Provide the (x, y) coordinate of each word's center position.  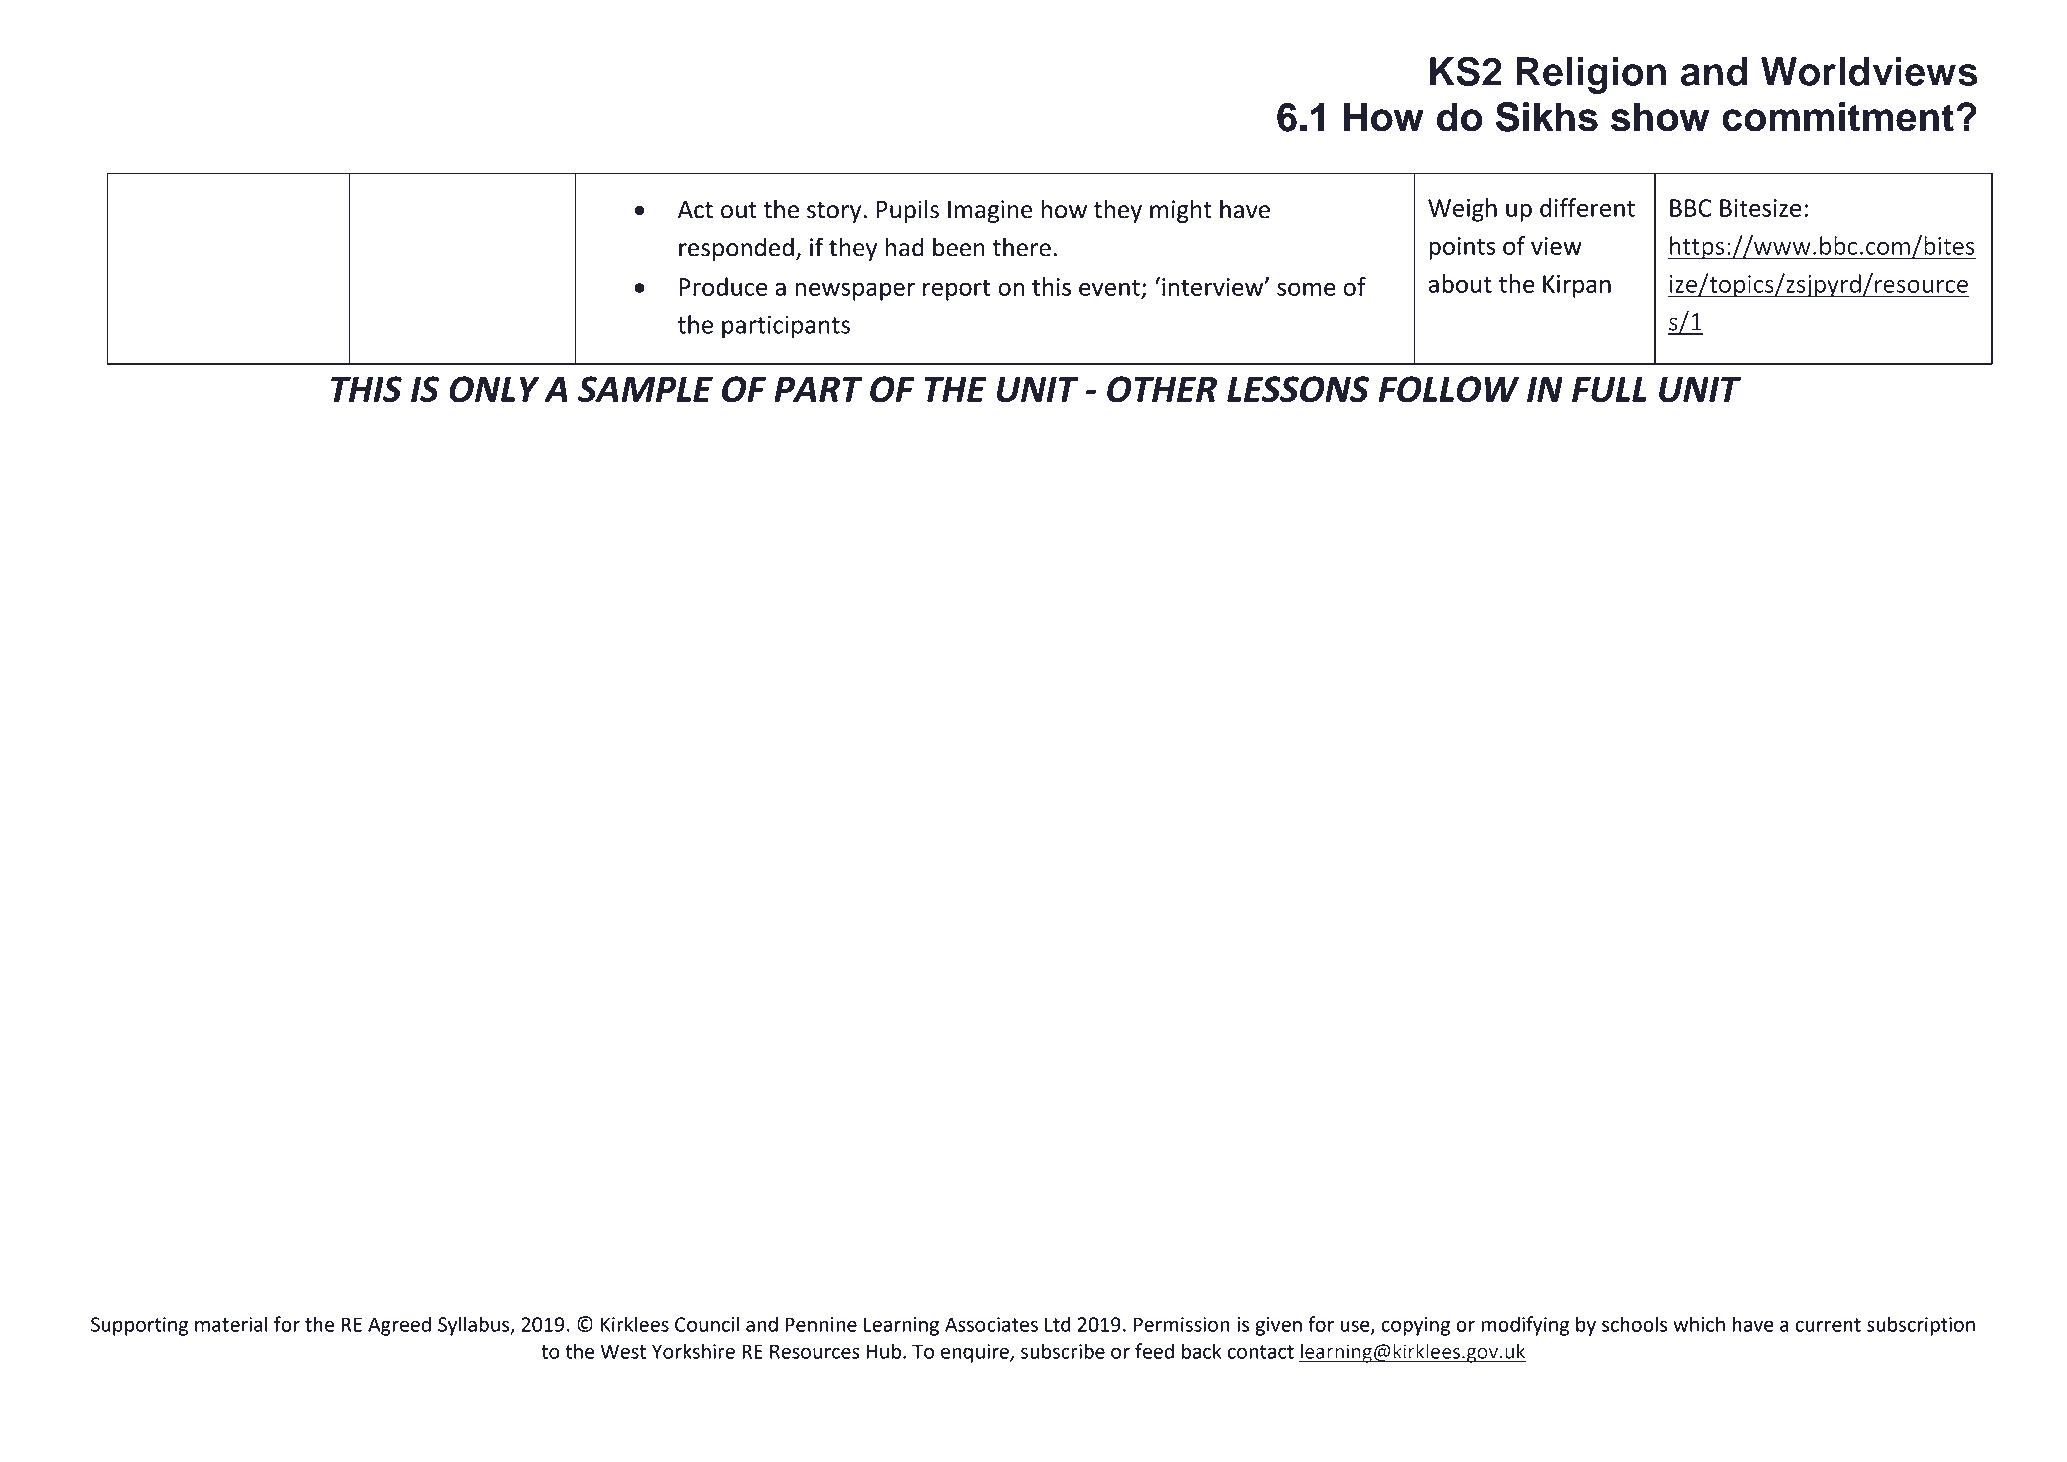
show (1660, 117)
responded (736, 249)
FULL (1609, 389)
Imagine (990, 211)
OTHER (1162, 389)
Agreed (399, 1326)
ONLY (494, 389)
